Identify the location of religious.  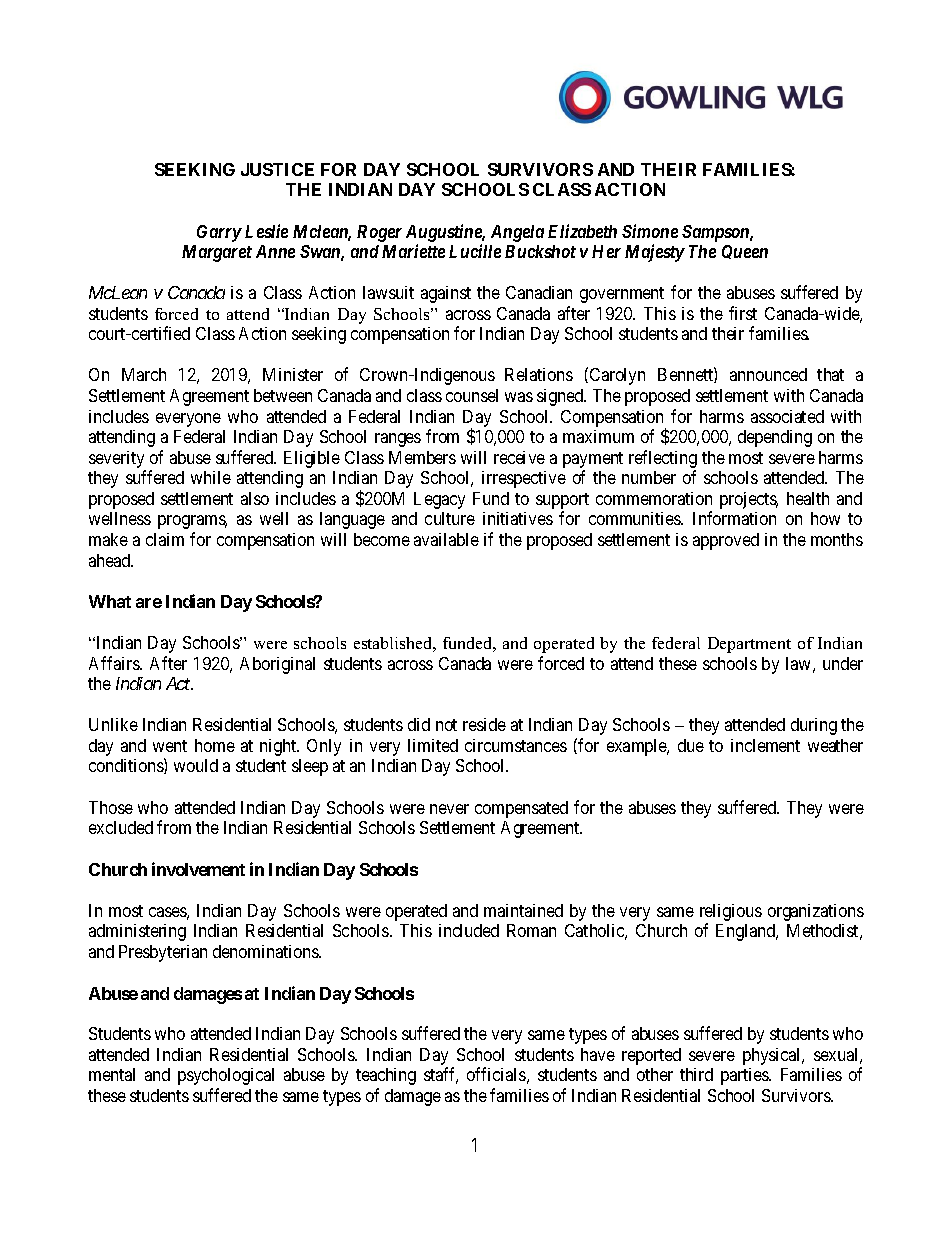
(731, 914).
